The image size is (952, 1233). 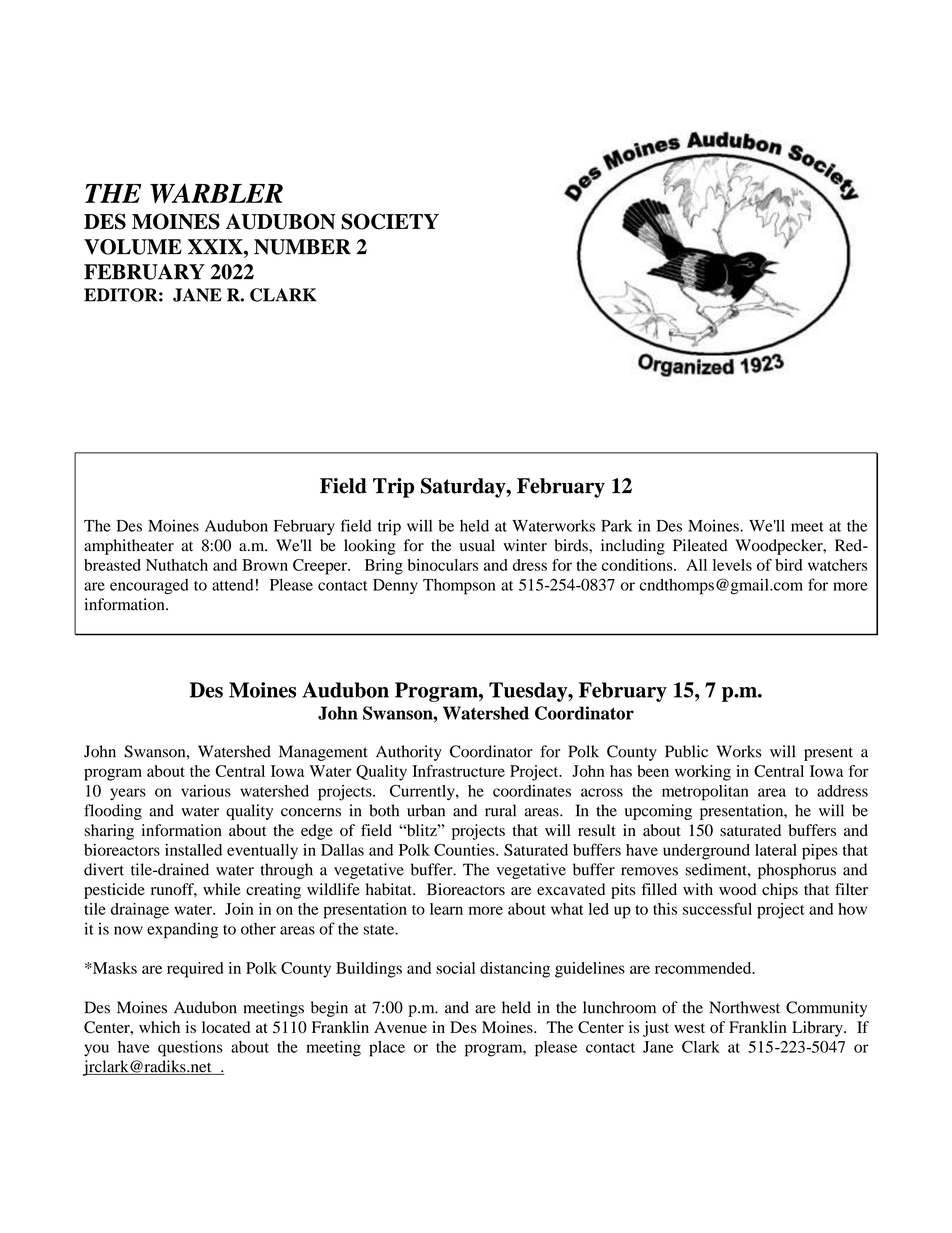 I want to click on encouraged, so click(x=149, y=587).
